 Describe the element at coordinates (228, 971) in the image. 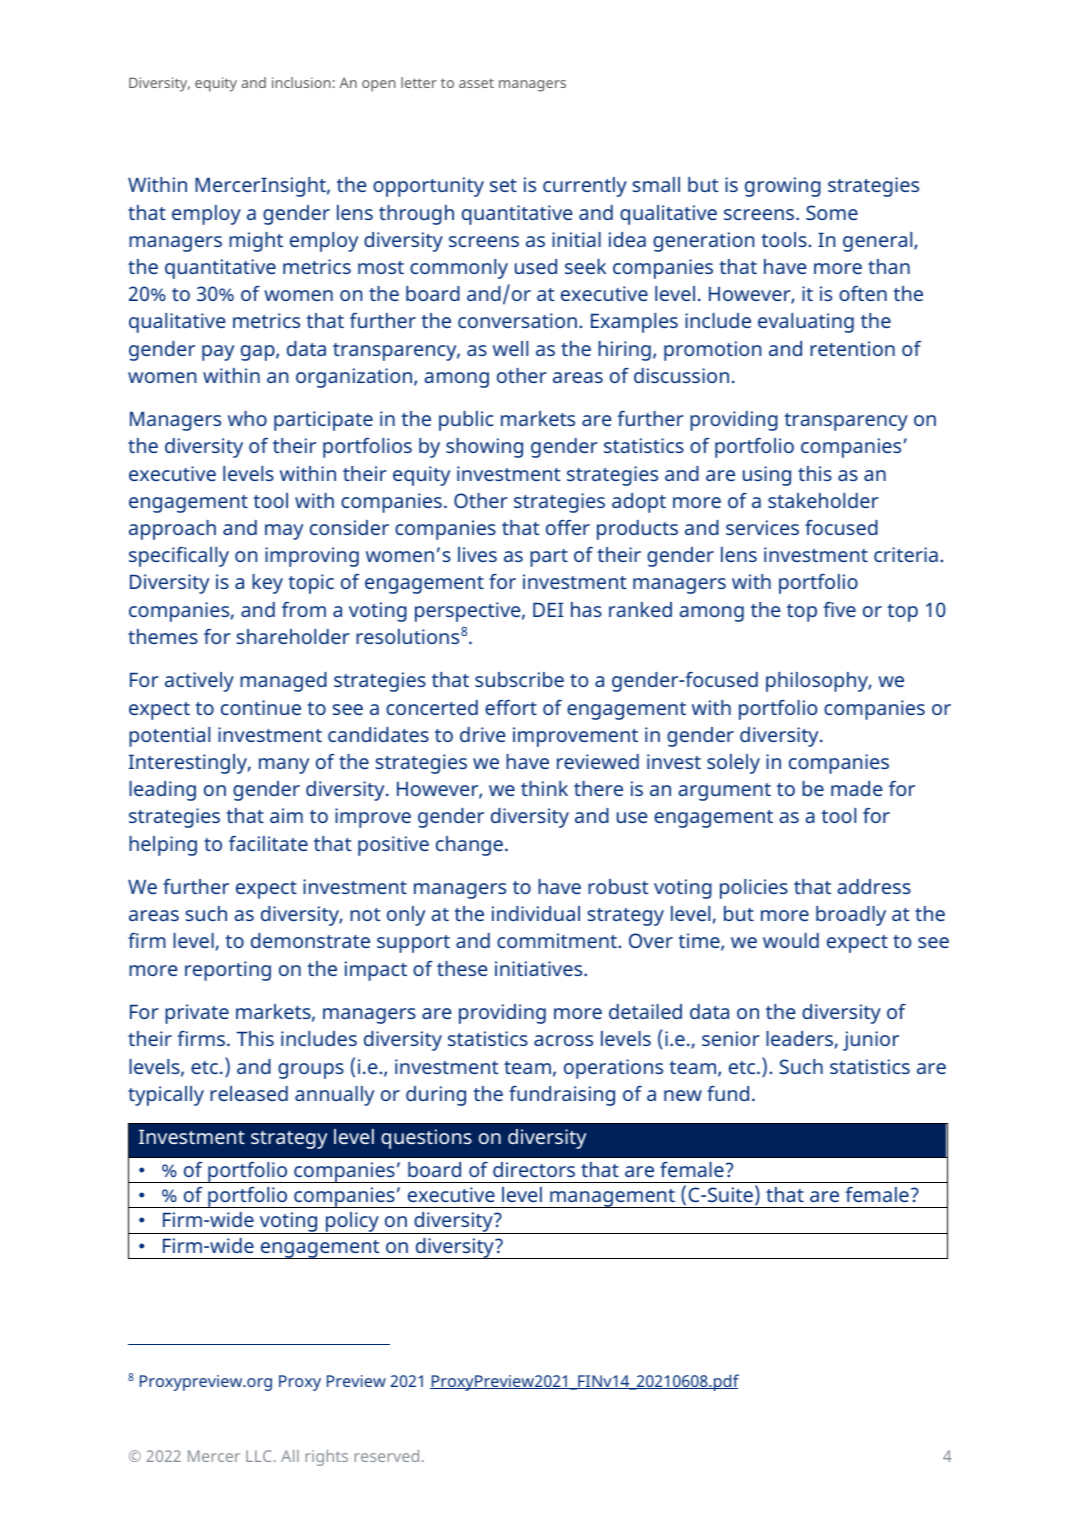

I see `reporting` at that location.
